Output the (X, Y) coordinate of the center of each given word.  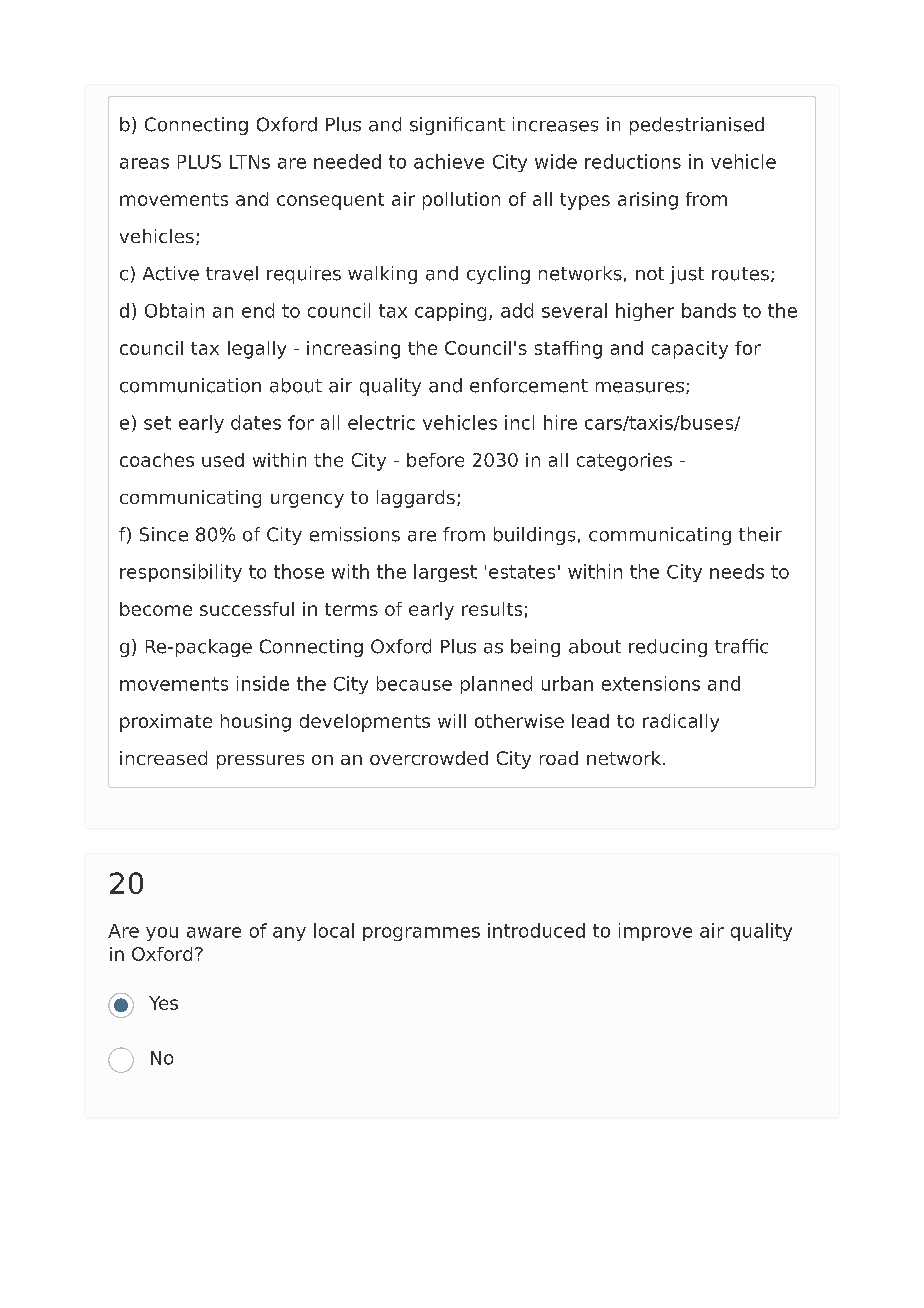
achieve (449, 161)
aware (214, 932)
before (435, 460)
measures (640, 387)
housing (256, 723)
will (452, 721)
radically (681, 723)
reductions (633, 161)
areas (144, 163)
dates (256, 422)
